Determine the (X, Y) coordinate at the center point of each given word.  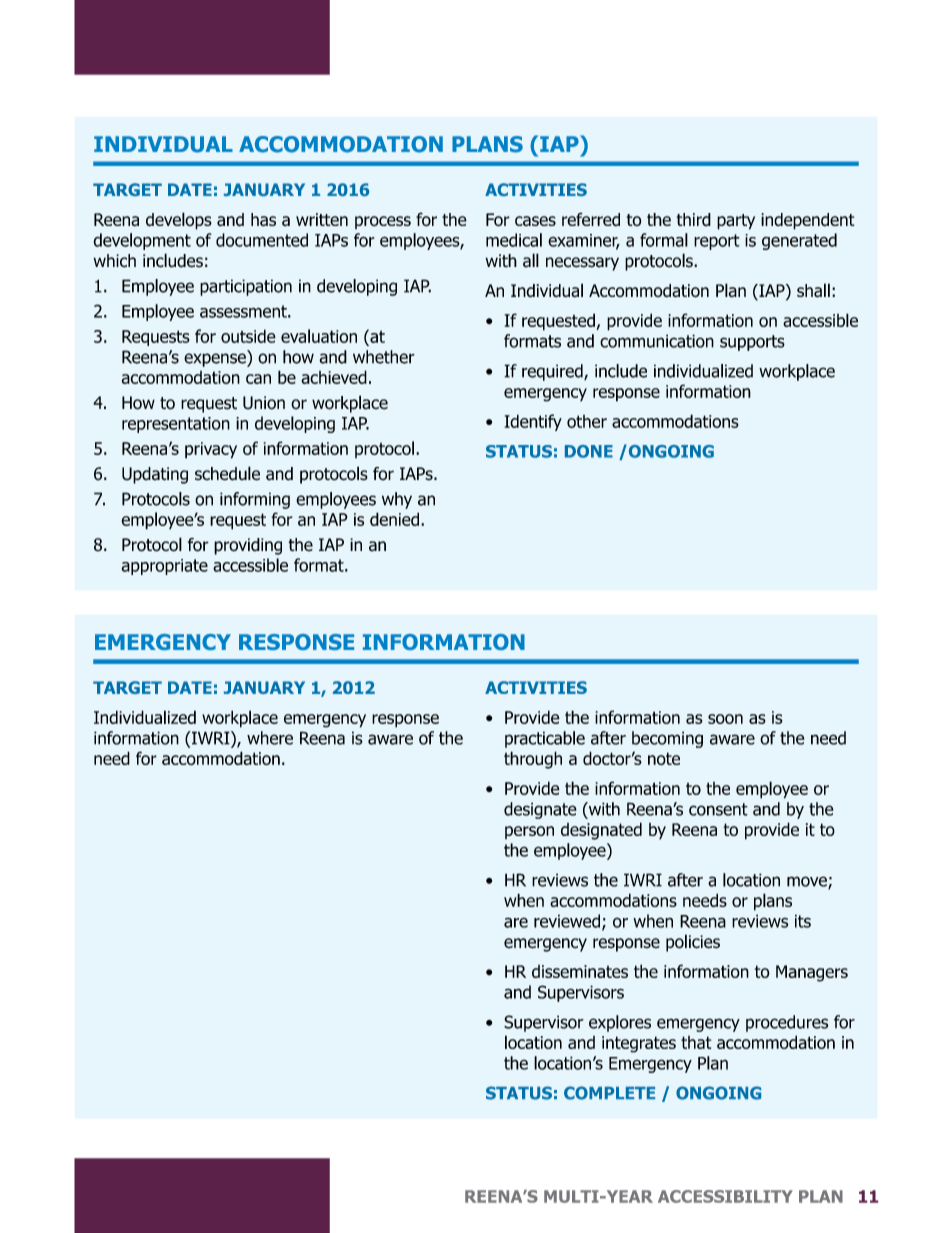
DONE (589, 451)
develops (179, 221)
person (529, 832)
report (717, 242)
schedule (227, 473)
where (270, 738)
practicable (545, 739)
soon (725, 719)
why (397, 500)
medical (514, 240)
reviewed (567, 921)
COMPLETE (609, 1093)
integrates (639, 1044)
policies (693, 943)
